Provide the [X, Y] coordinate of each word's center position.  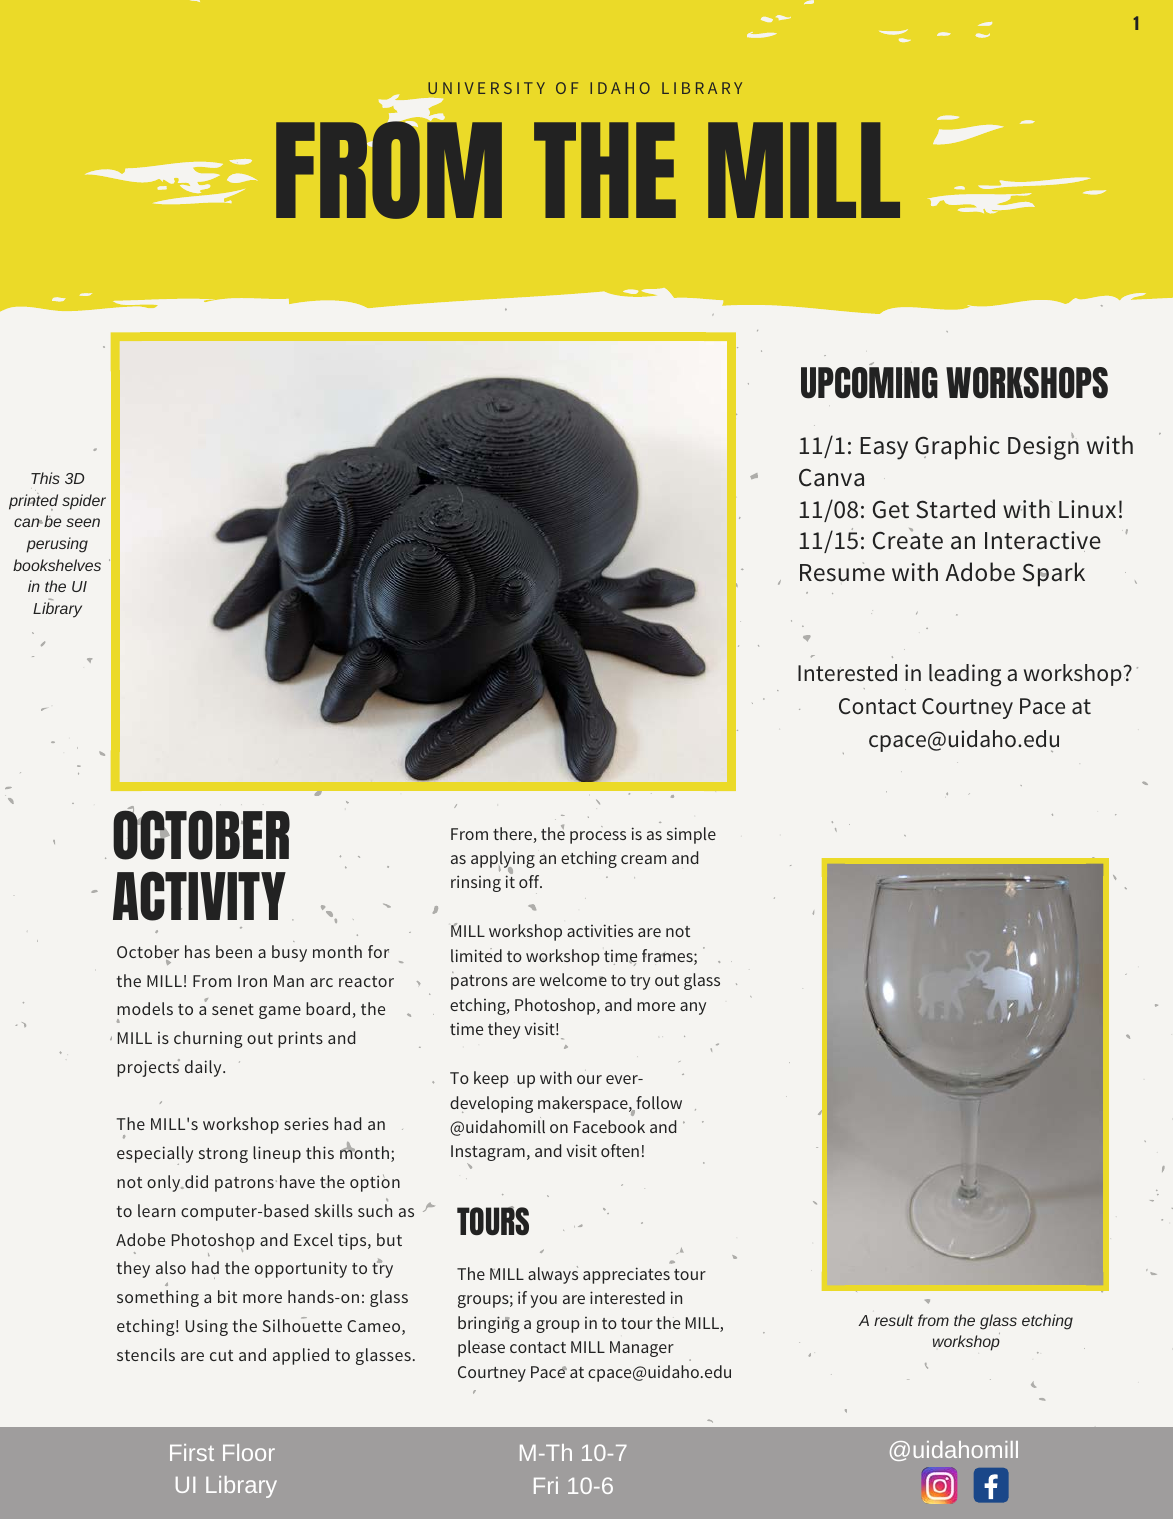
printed [33, 502]
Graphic [957, 447]
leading [965, 675]
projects [148, 1068]
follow [658, 1104]
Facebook [609, 1126]
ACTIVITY [199, 896]
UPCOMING [869, 381]
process [598, 837]
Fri [546, 1485]
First [192, 1452]
